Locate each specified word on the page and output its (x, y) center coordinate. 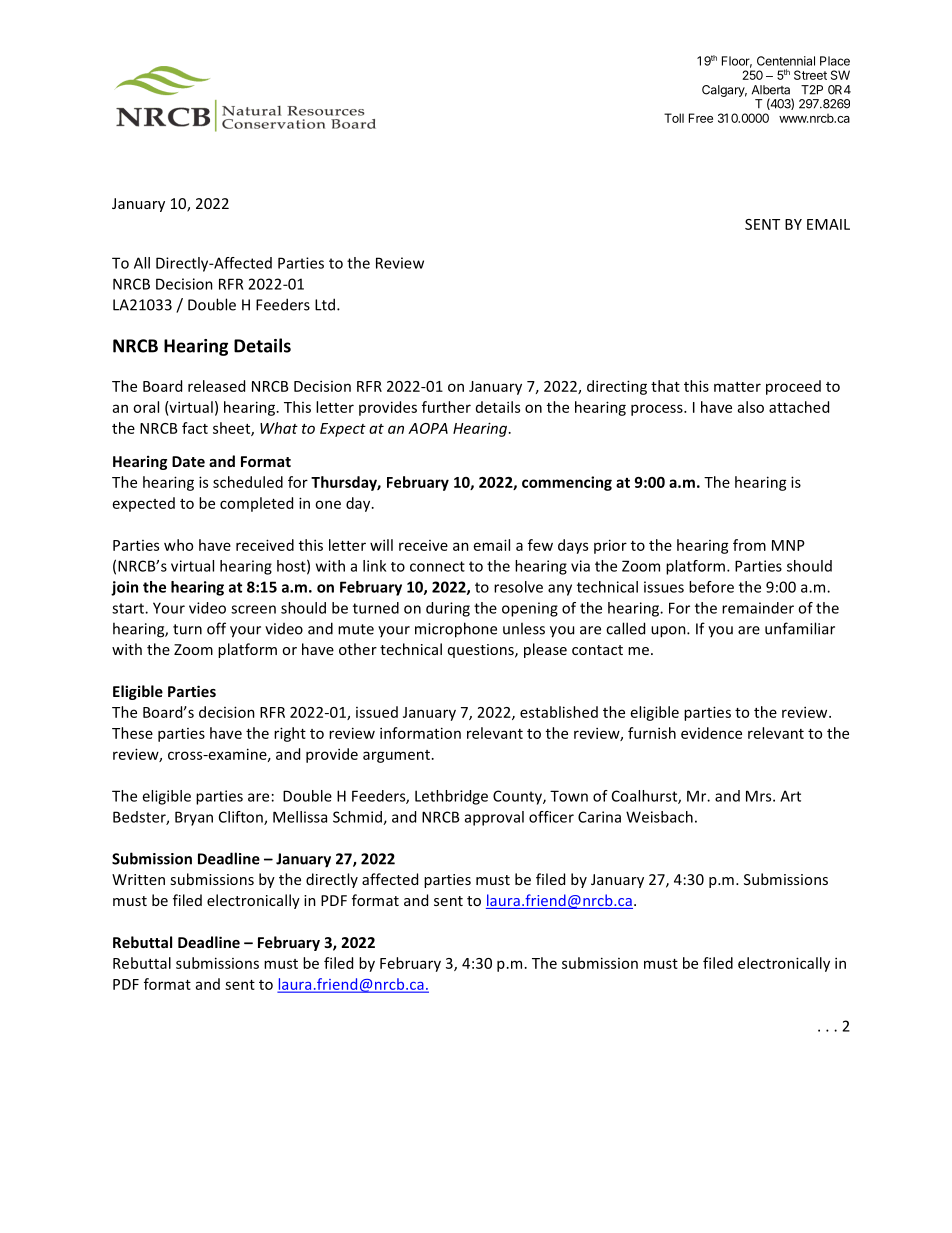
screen (253, 609)
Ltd (325, 304)
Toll (674, 118)
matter (737, 387)
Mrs (760, 796)
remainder (758, 608)
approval (494, 818)
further (446, 407)
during (448, 609)
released (216, 386)
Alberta (771, 90)
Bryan (194, 818)
